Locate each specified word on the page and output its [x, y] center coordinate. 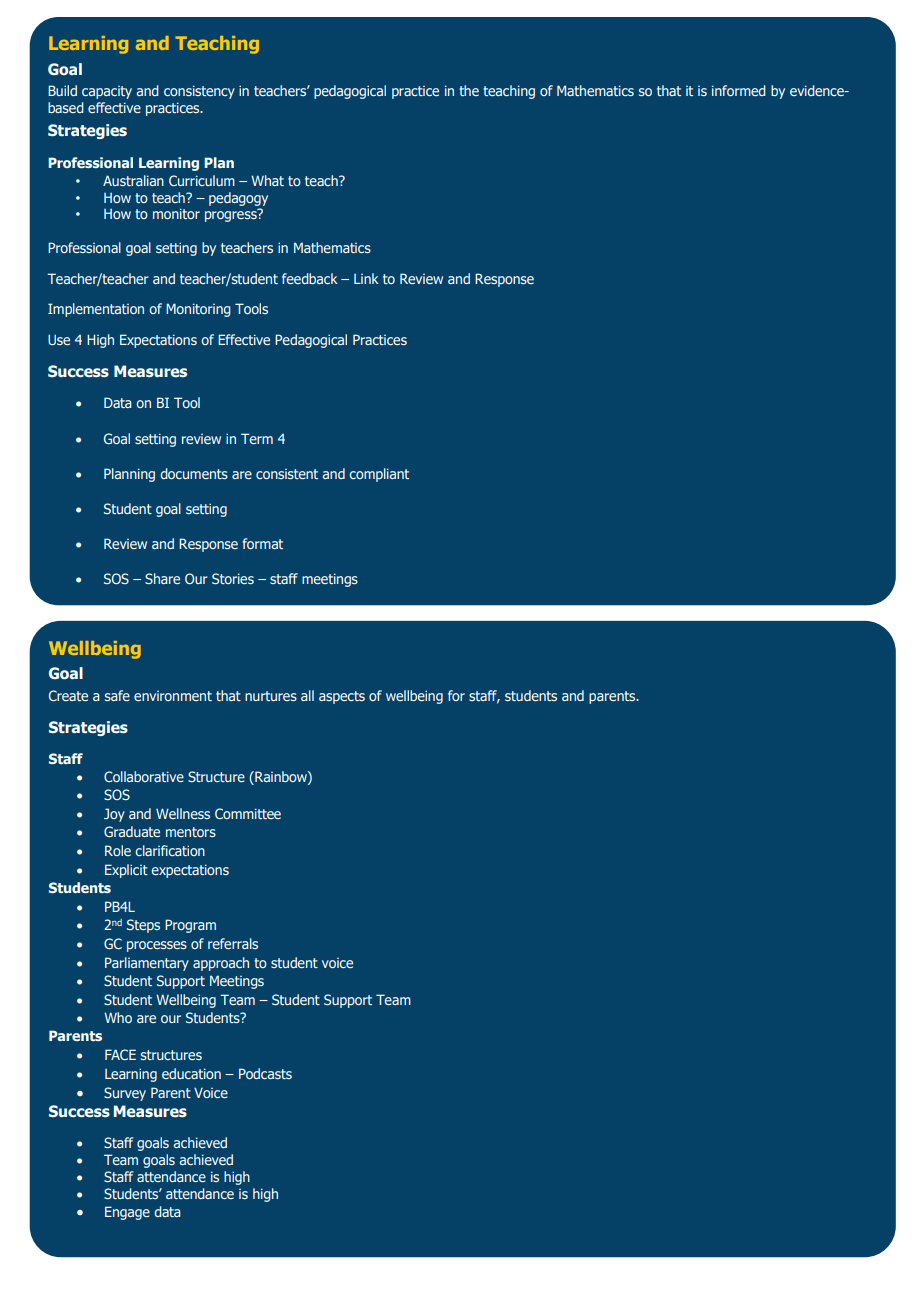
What [267, 180]
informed [739, 90]
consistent [287, 474]
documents [194, 473]
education [191, 1073]
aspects [342, 697]
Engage [127, 1213]
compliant [379, 475]
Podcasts [265, 1073]
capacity [107, 92]
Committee [248, 813]
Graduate [132, 831]
